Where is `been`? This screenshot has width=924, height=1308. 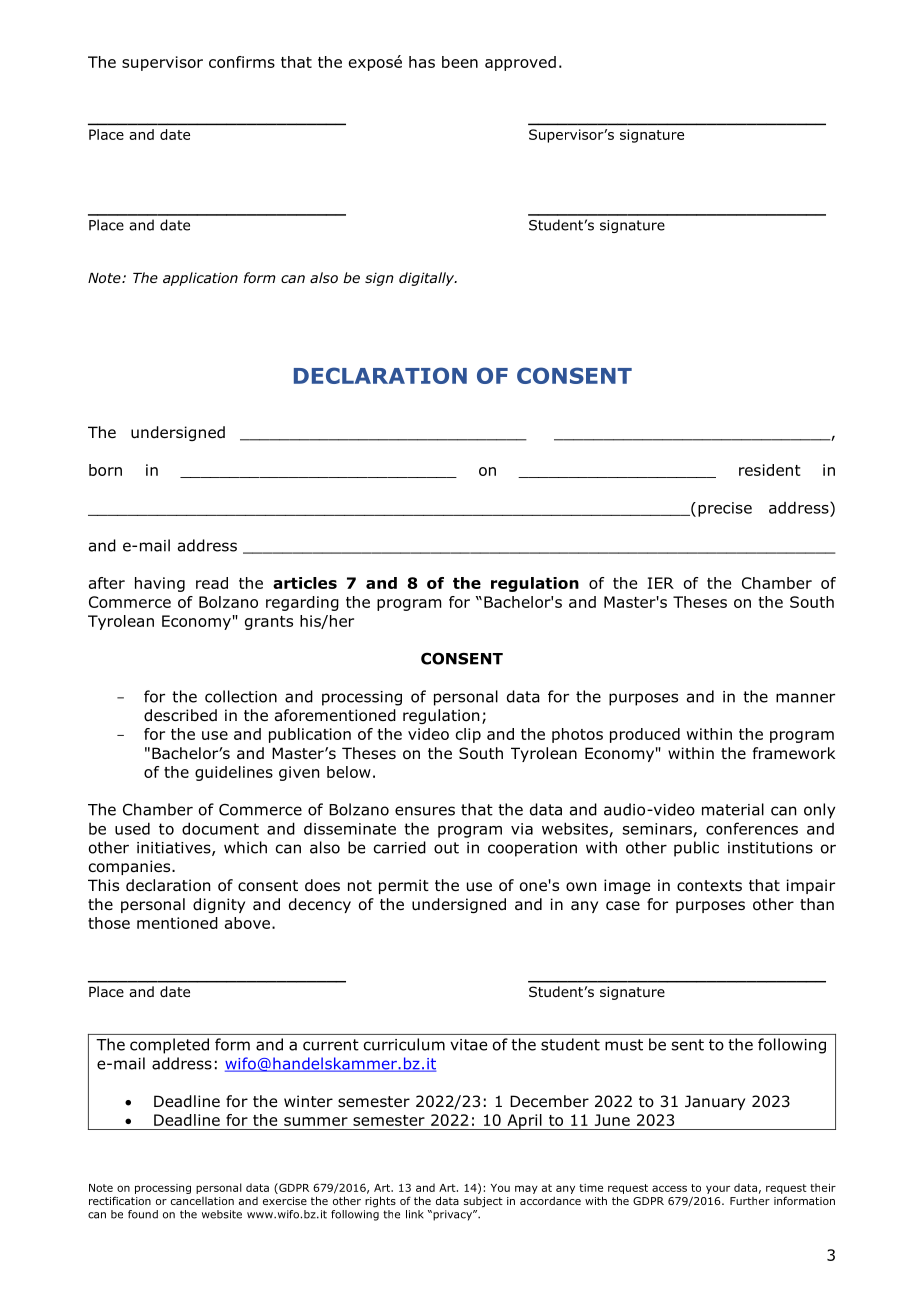
been is located at coordinates (460, 62).
